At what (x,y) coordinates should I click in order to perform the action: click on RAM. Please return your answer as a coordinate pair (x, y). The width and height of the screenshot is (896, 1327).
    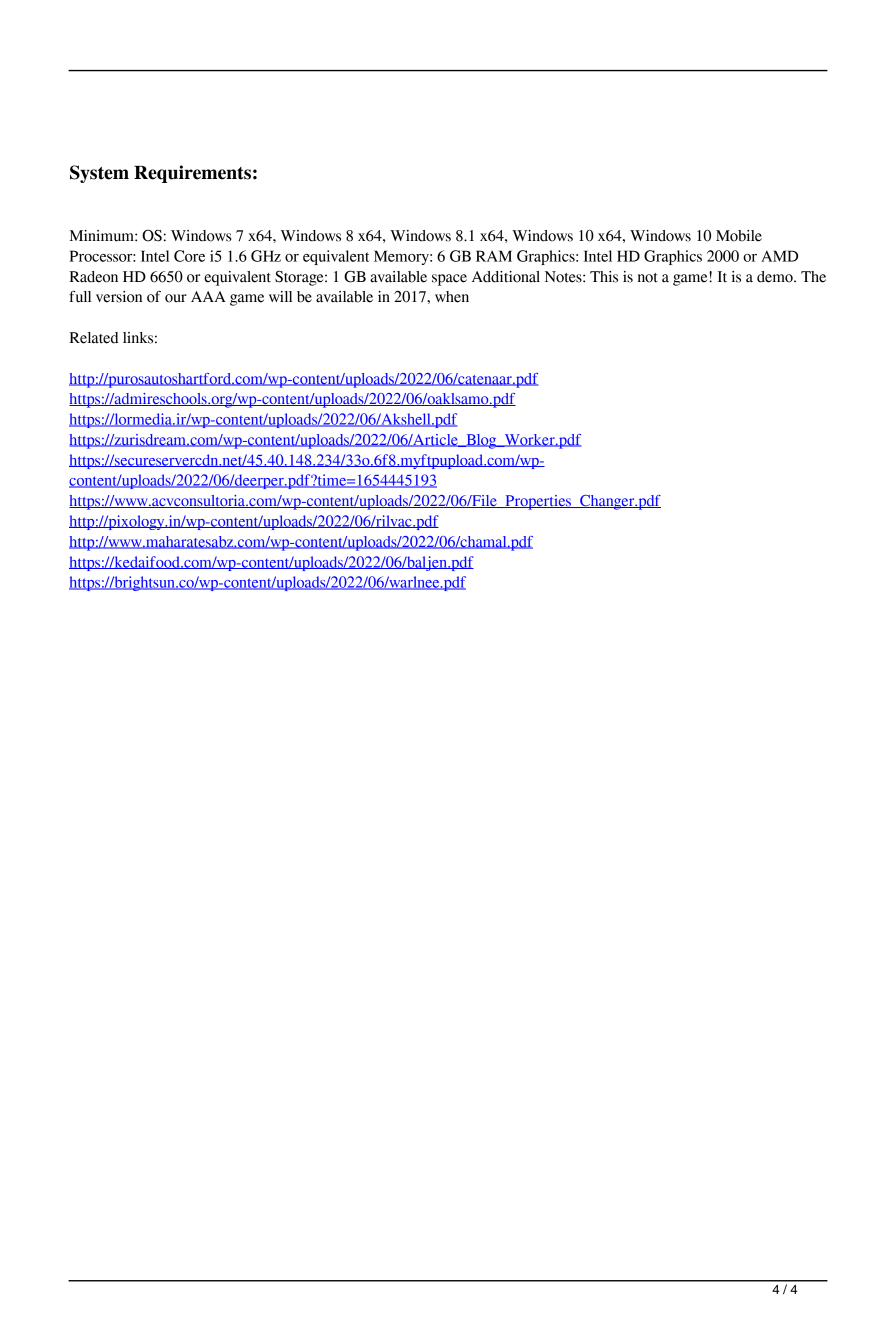
    Looking at the image, I should click on (494, 256).
